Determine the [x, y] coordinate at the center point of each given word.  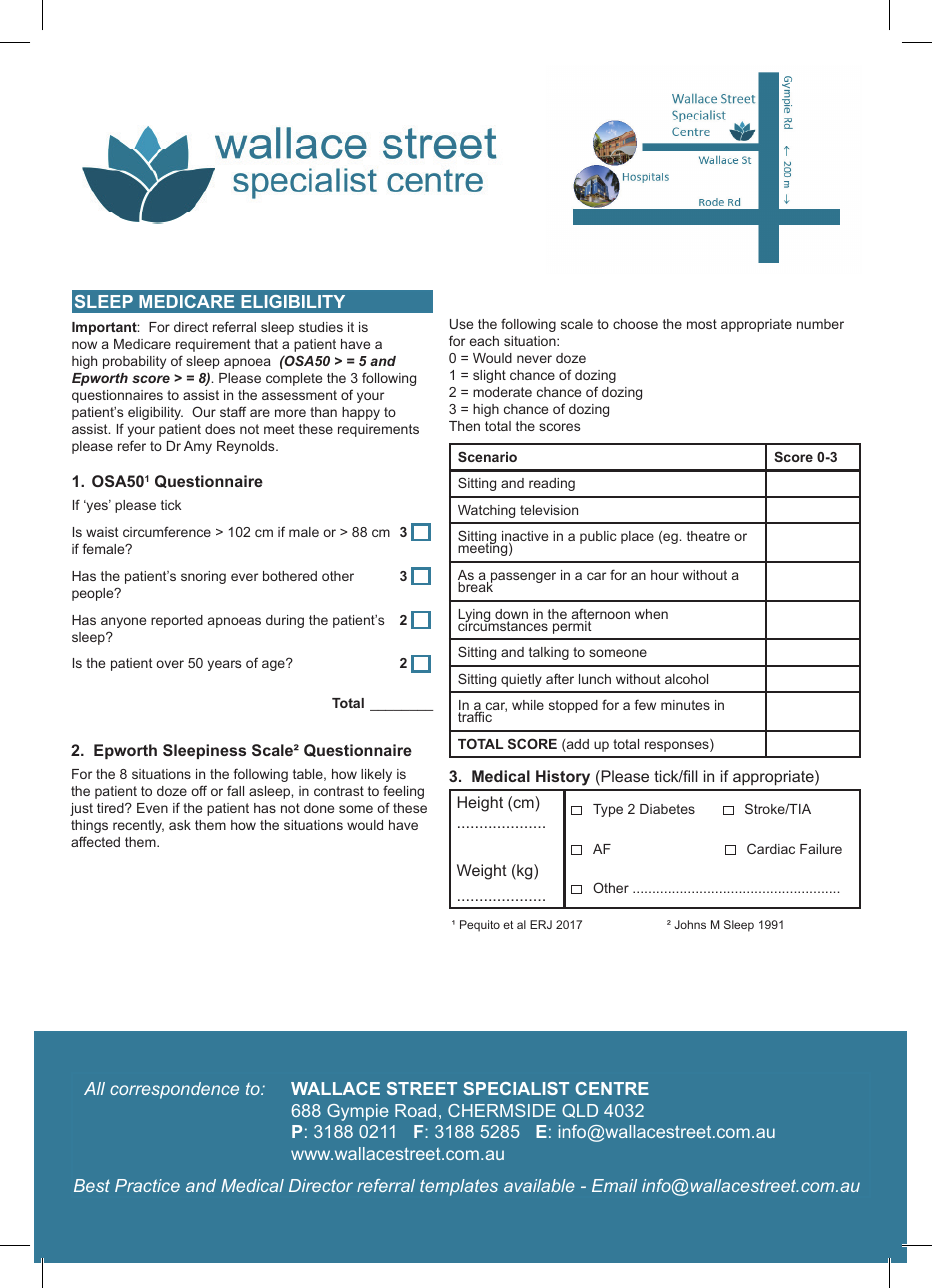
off [199, 790]
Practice [147, 1185]
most [702, 324]
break [475, 586]
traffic [475, 716]
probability [134, 362]
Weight [482, 872]
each [484, 341]
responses [678, 745]
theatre [708, 536]
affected [95, 841]
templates [459, 1187]
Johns [690, 924]
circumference [167, 531]
